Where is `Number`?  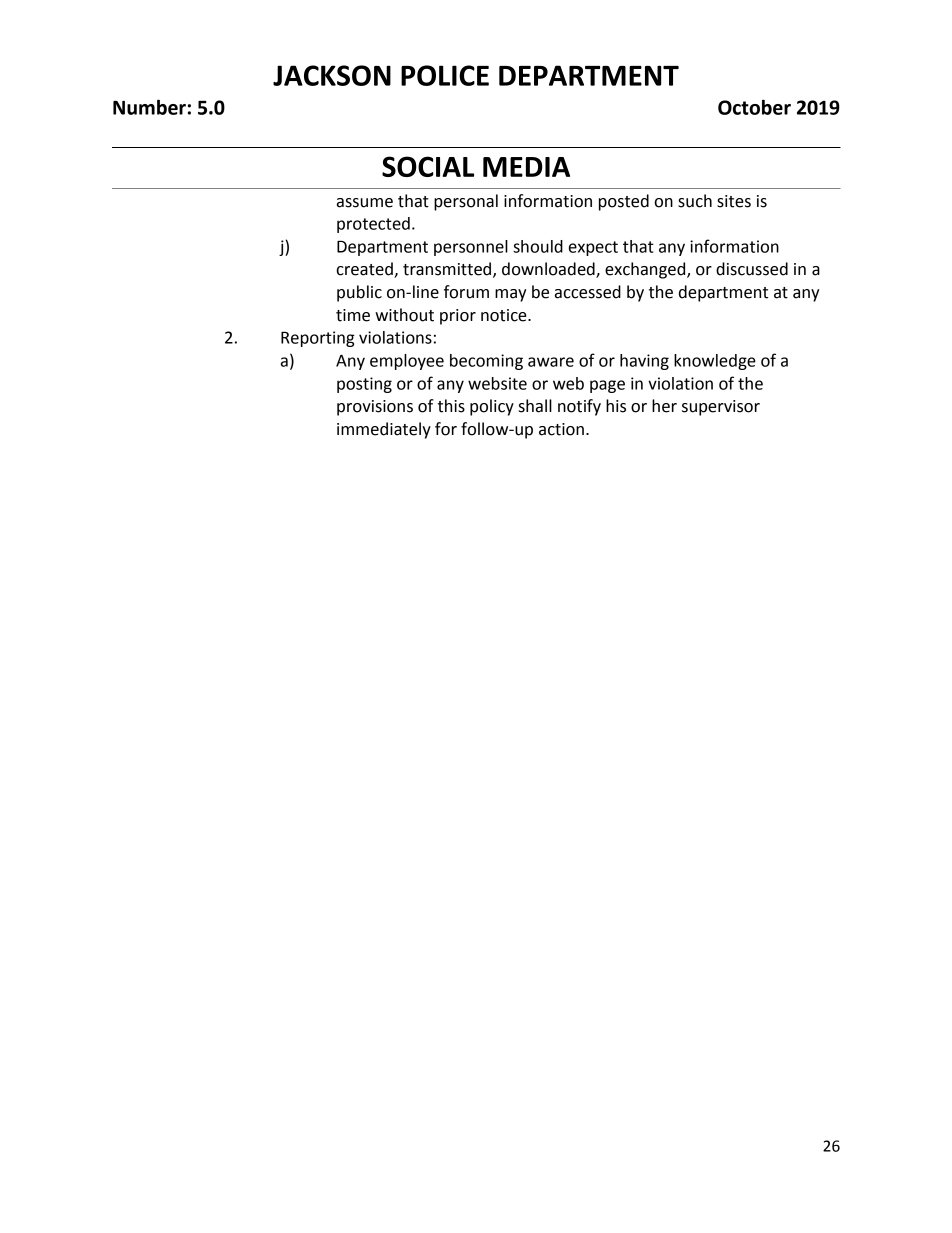 Number is located at coordinates (149, 107).
